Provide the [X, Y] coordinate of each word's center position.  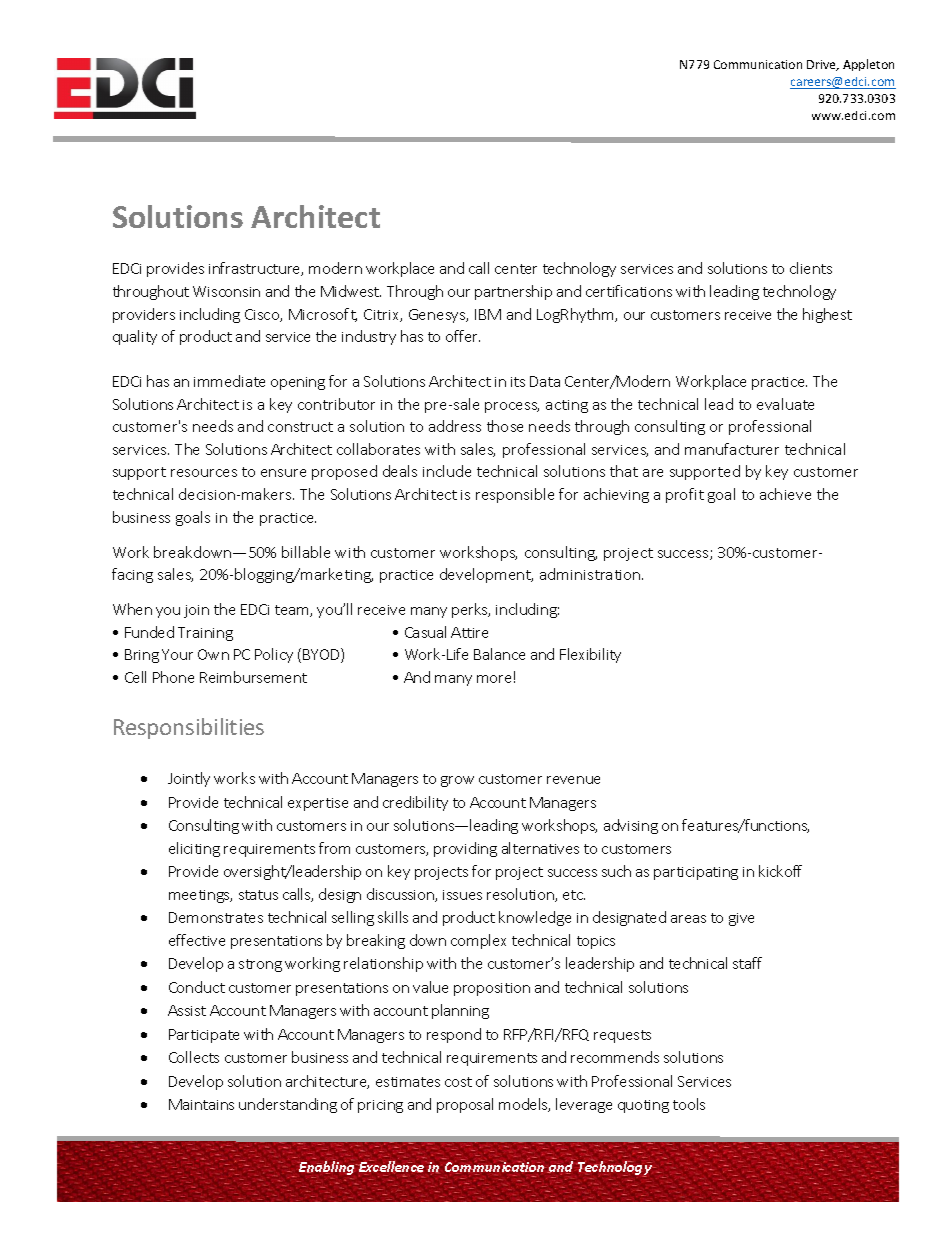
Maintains [201, 1104]
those [505, 426]
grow [457, 781]
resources [204, 473]
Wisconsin [226, 291]
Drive [823, 65]
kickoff [780, 871]
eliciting [194, 849]
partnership [513, 292]
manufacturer [732, 449]
